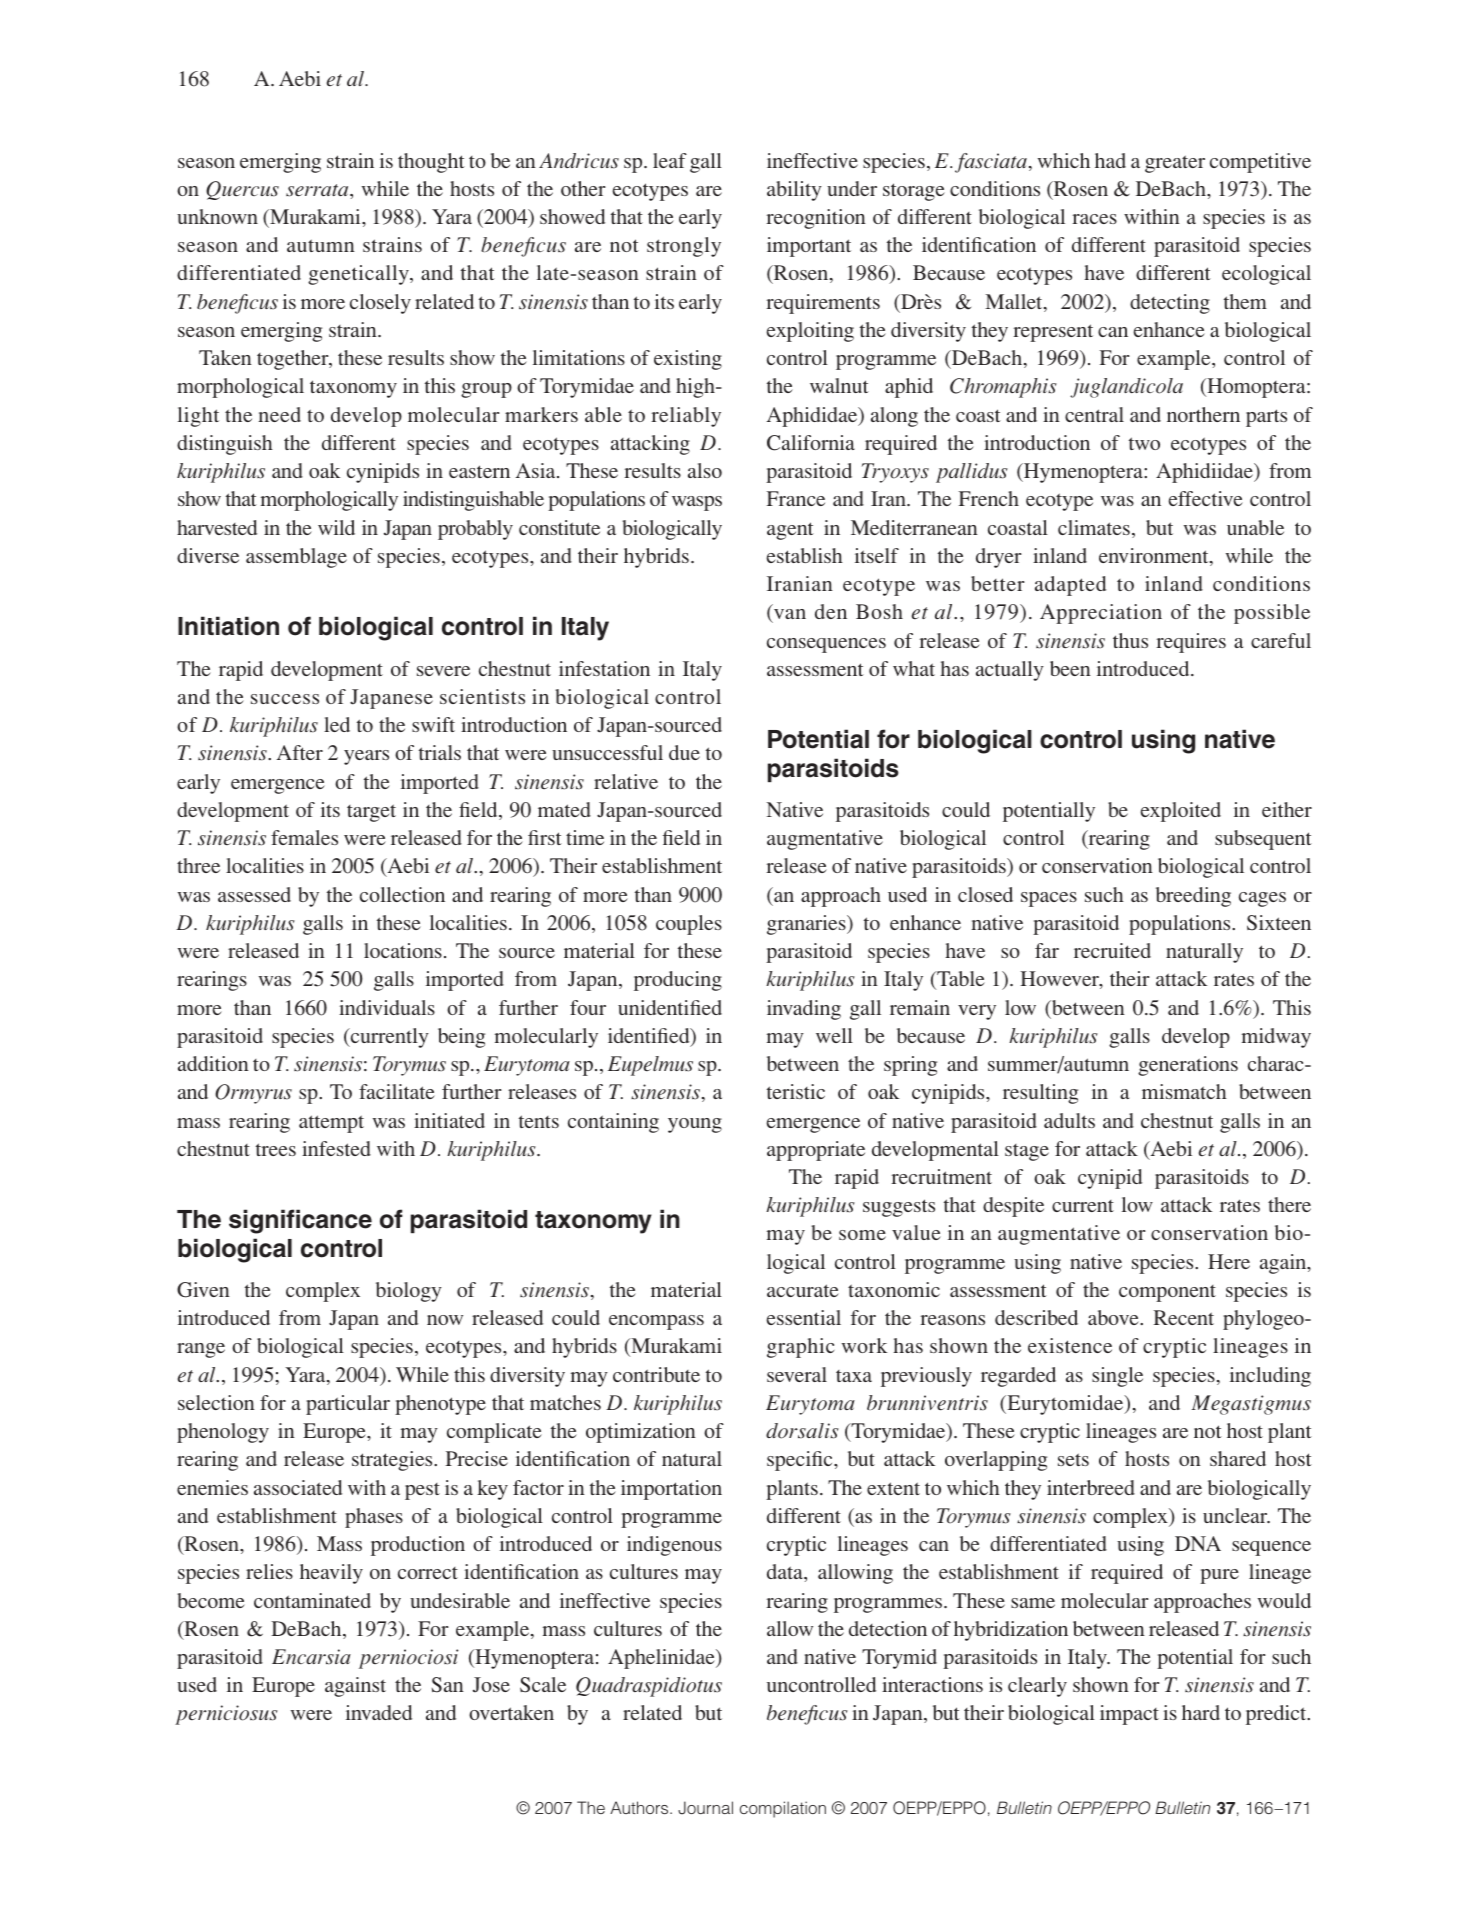  What do you see at coordinates (794, 191) in the image?
I see `ability` at bounding box center [794, 191].
